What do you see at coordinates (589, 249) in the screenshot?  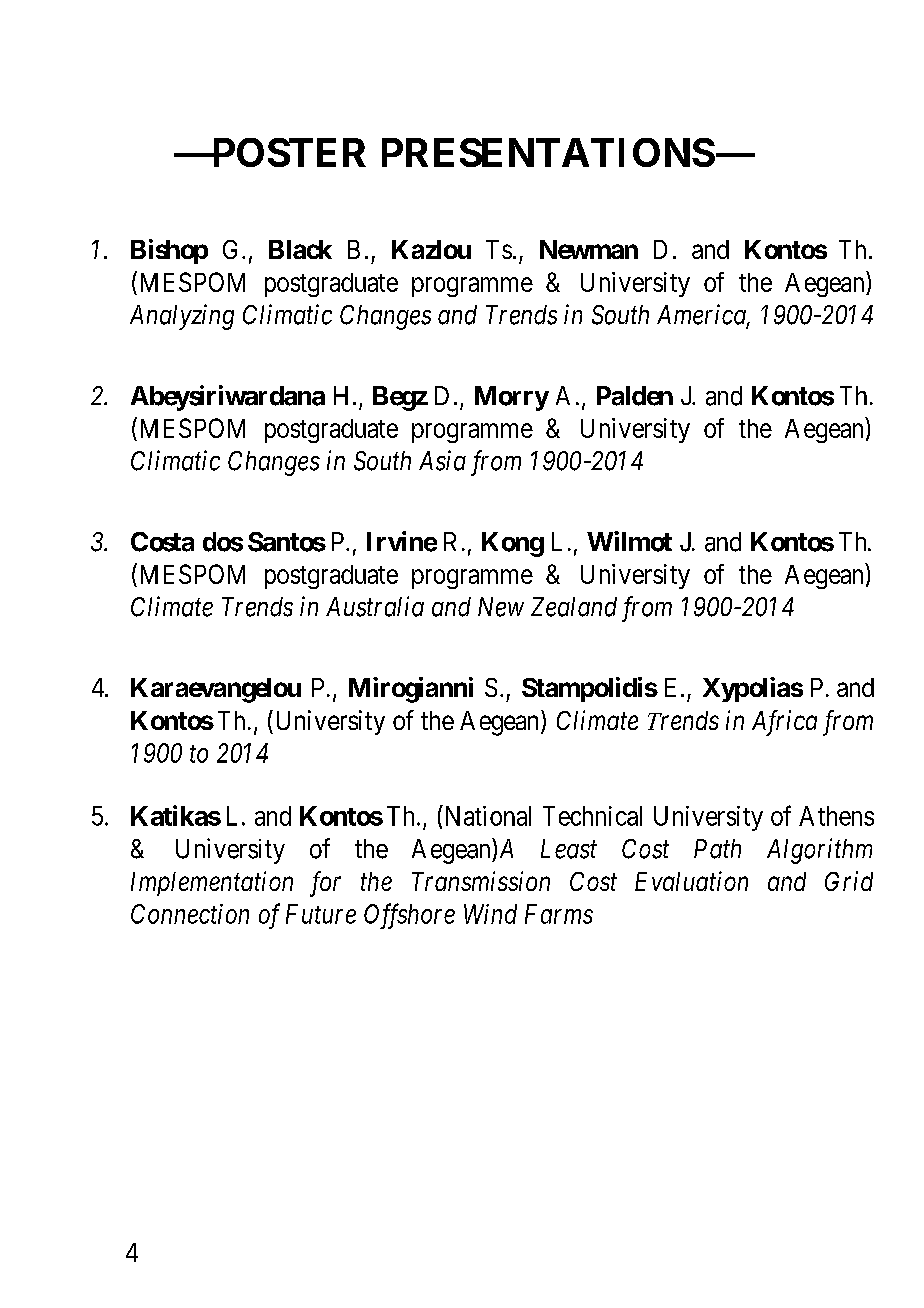 I see `Newman` at bounding box center [589, 249].
